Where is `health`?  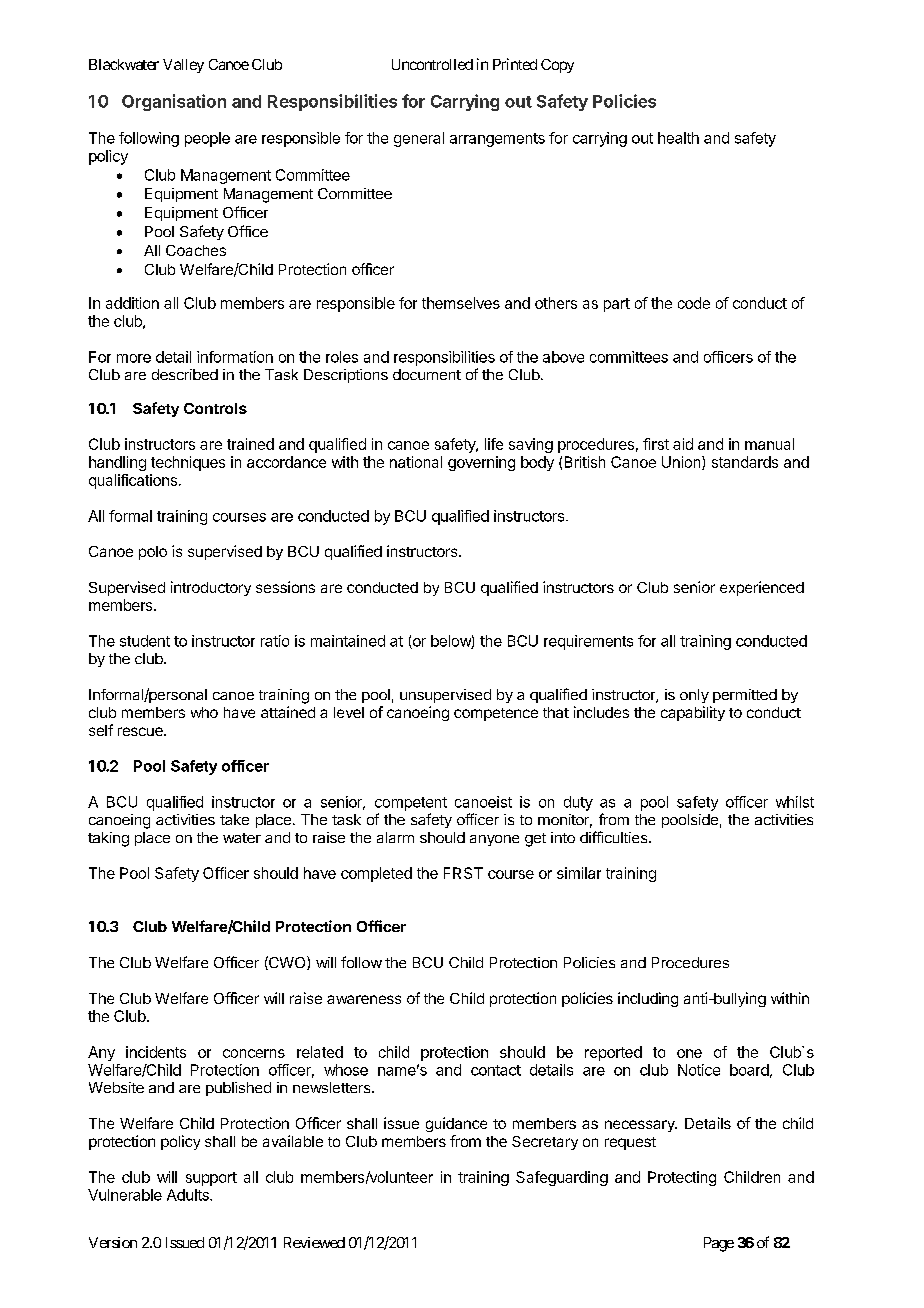 health is located at coordinates (678, 138).
